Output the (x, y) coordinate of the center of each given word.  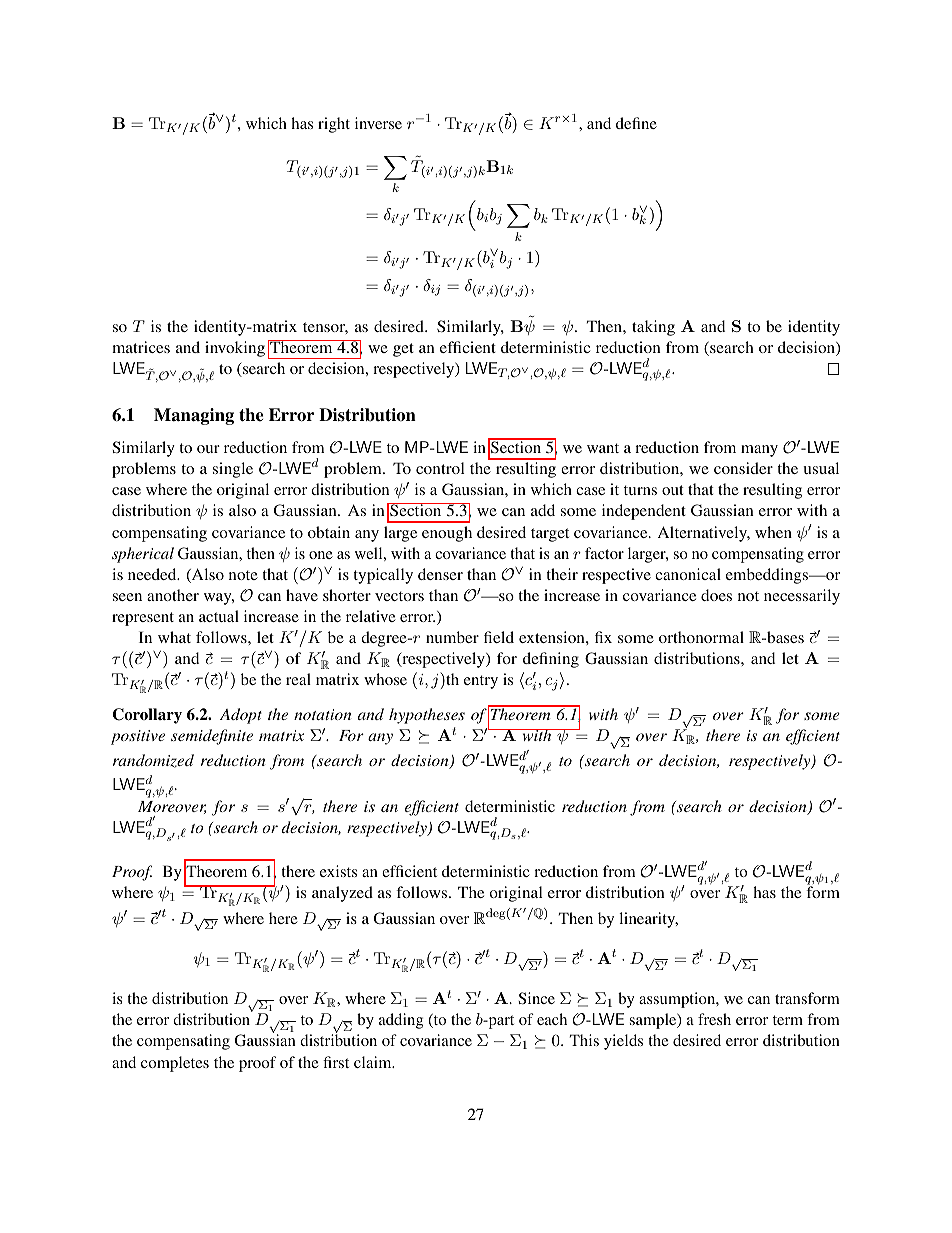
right (334, 125)
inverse (378, 123)
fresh (714, 1019)
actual (219, 616)
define (636, 123)
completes (175, 1064)
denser (440, 574)
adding (401, 1021)
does (716, 595)
